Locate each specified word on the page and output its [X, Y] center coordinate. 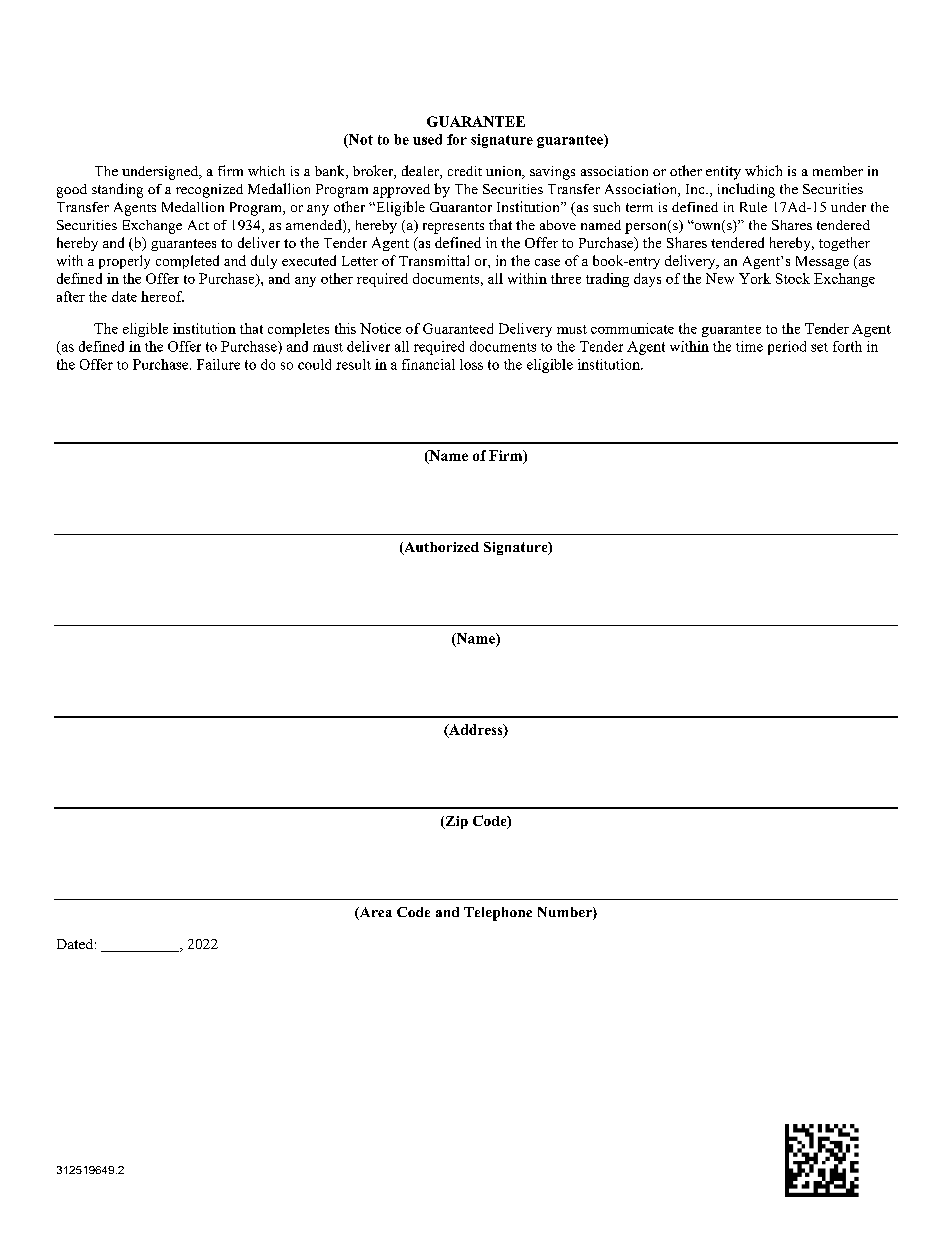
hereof [162, 296]
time [749, 346]
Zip [455, 822]
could [314, 364]
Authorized [440, 548]
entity [723, 173]
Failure [218, 364]
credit [465, 171]
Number [566, 913]
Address [476, 730]
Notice [380, 328]
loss [471, 364]
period [787, 348]
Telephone [498, 914]
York [755, 278]
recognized [209, 191]
